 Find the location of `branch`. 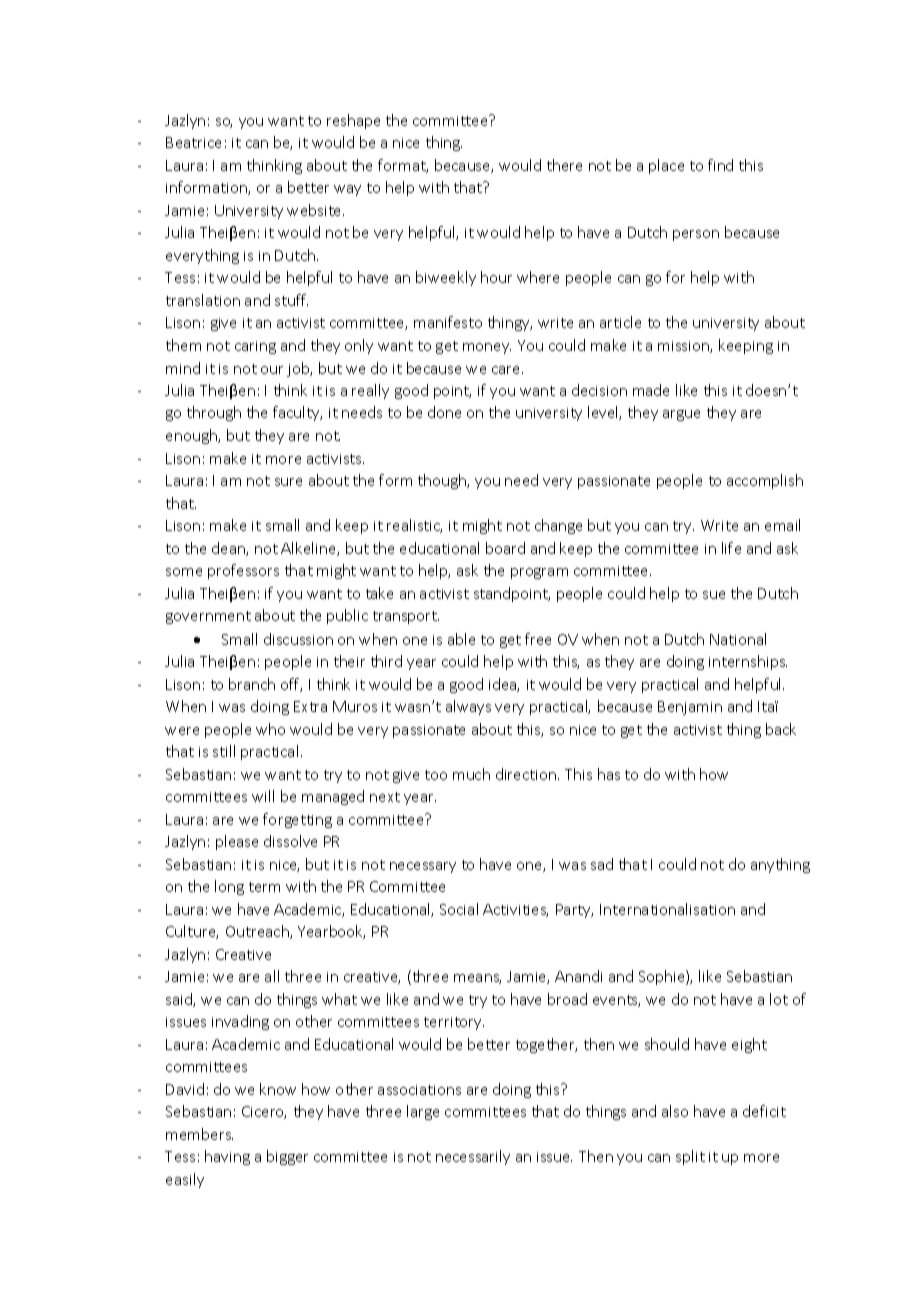

branch is located at coordinates (252, 684).
